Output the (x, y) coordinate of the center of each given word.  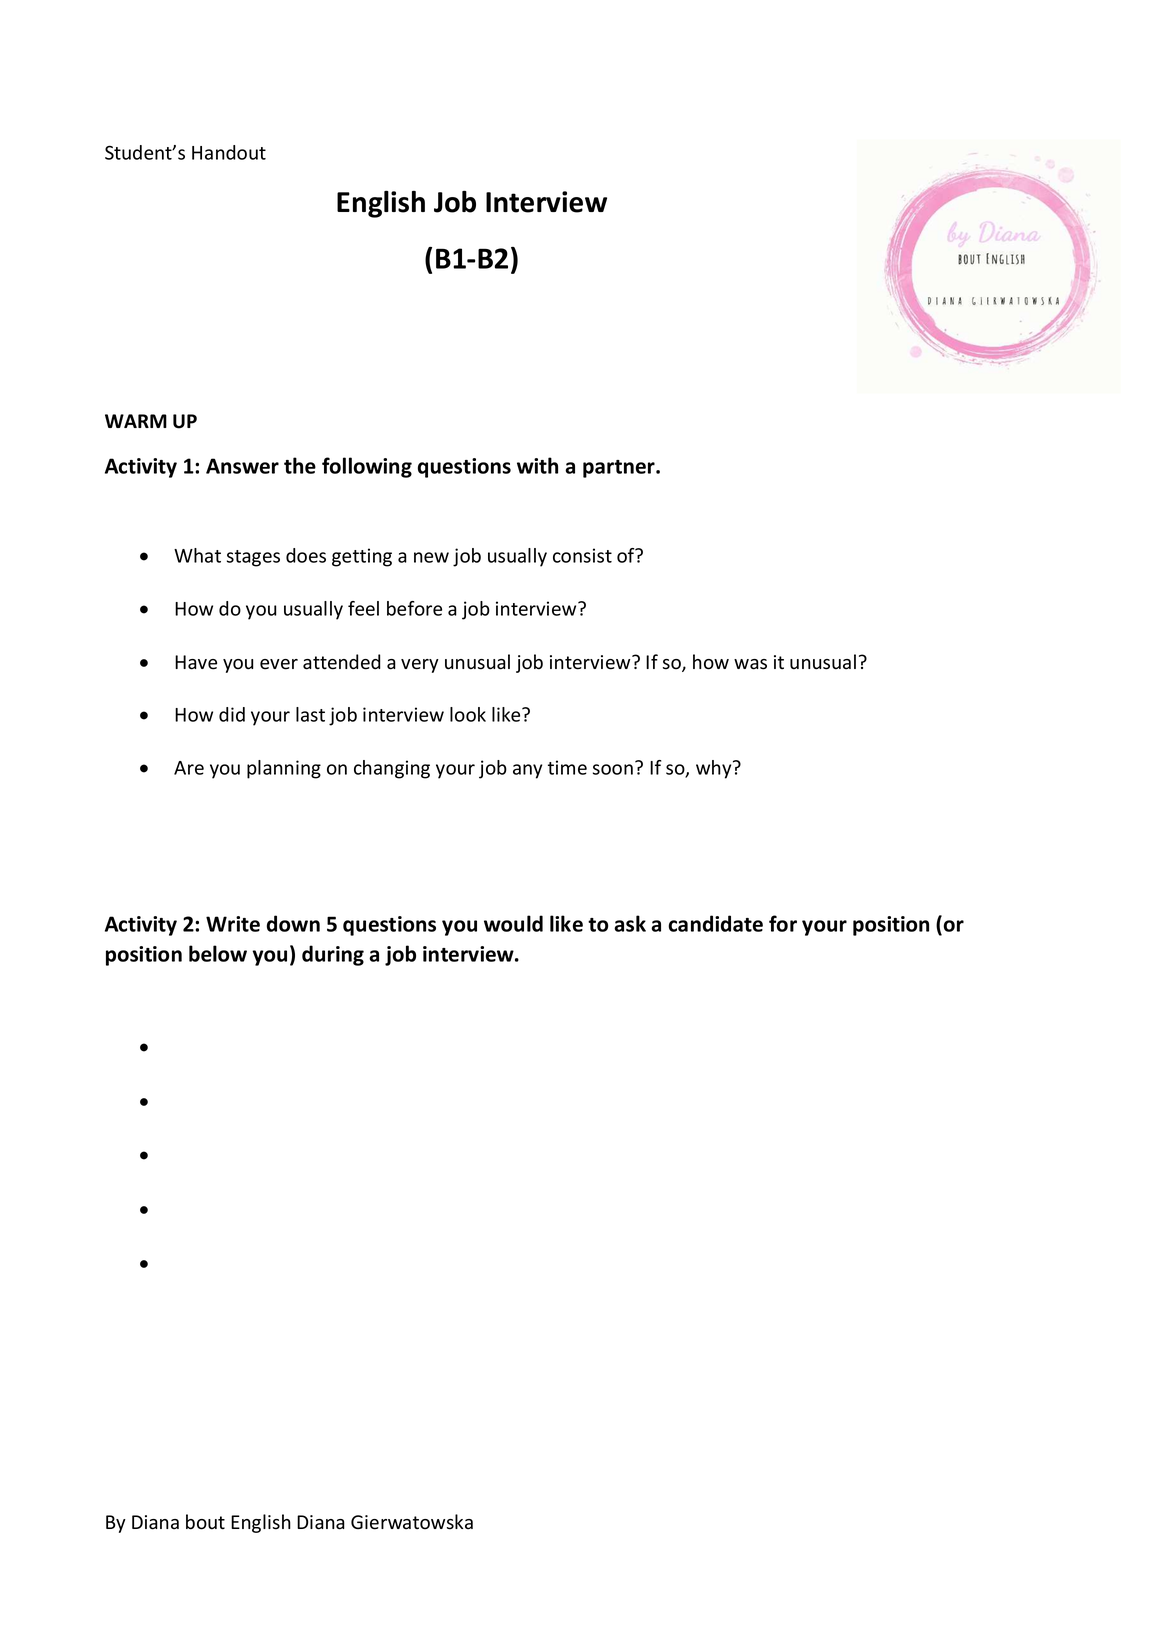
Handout (229, 152)
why (715, 769)
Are (189, 768)
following (367, 467)
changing (392, 769)
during (333, 955)
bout (205, 1522)
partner (620, 469)
